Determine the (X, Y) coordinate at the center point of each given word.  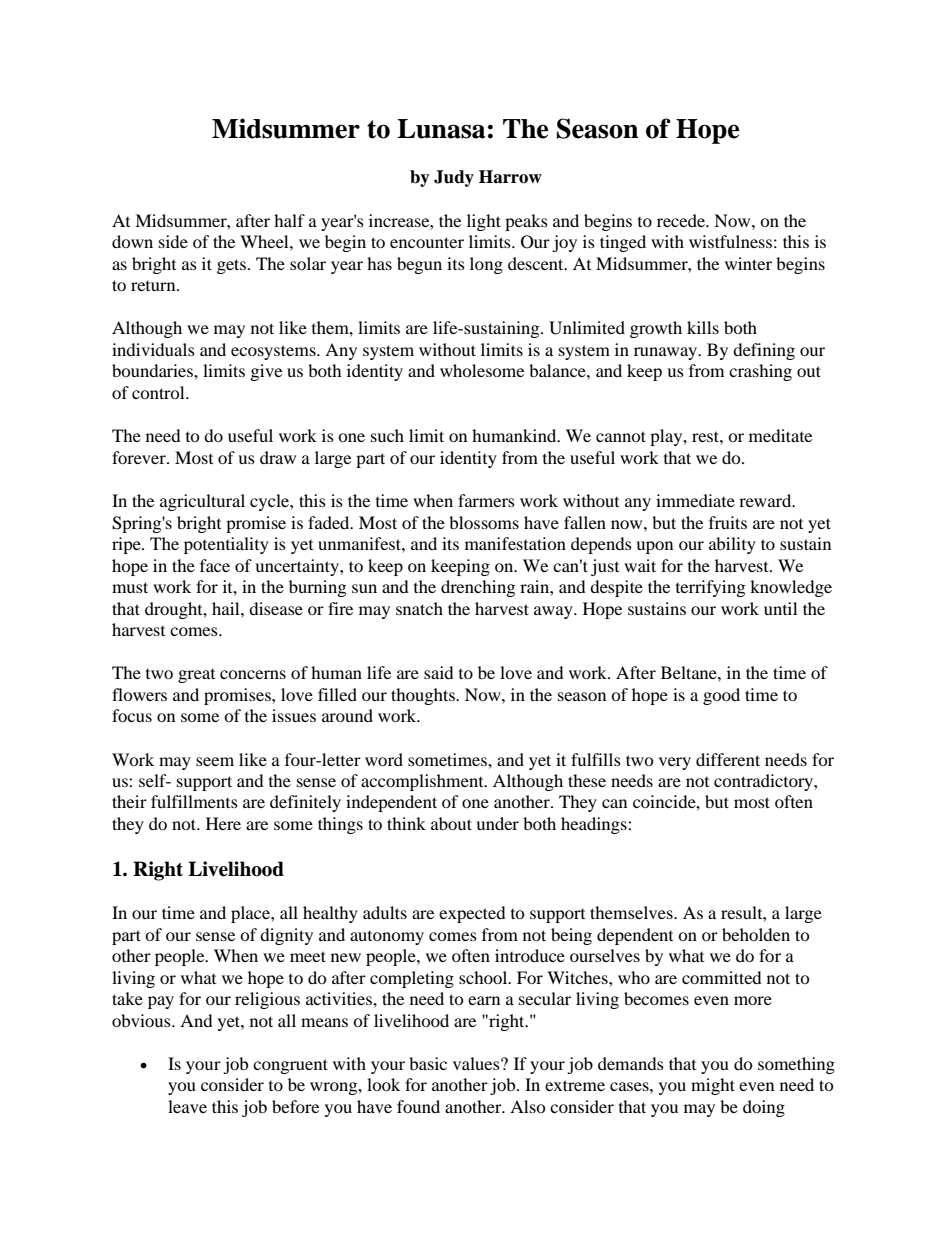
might (713, 1086)
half (289, 220)
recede (682, 220)
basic (428, 1063)
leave (187, 1106)
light (484, 222)
